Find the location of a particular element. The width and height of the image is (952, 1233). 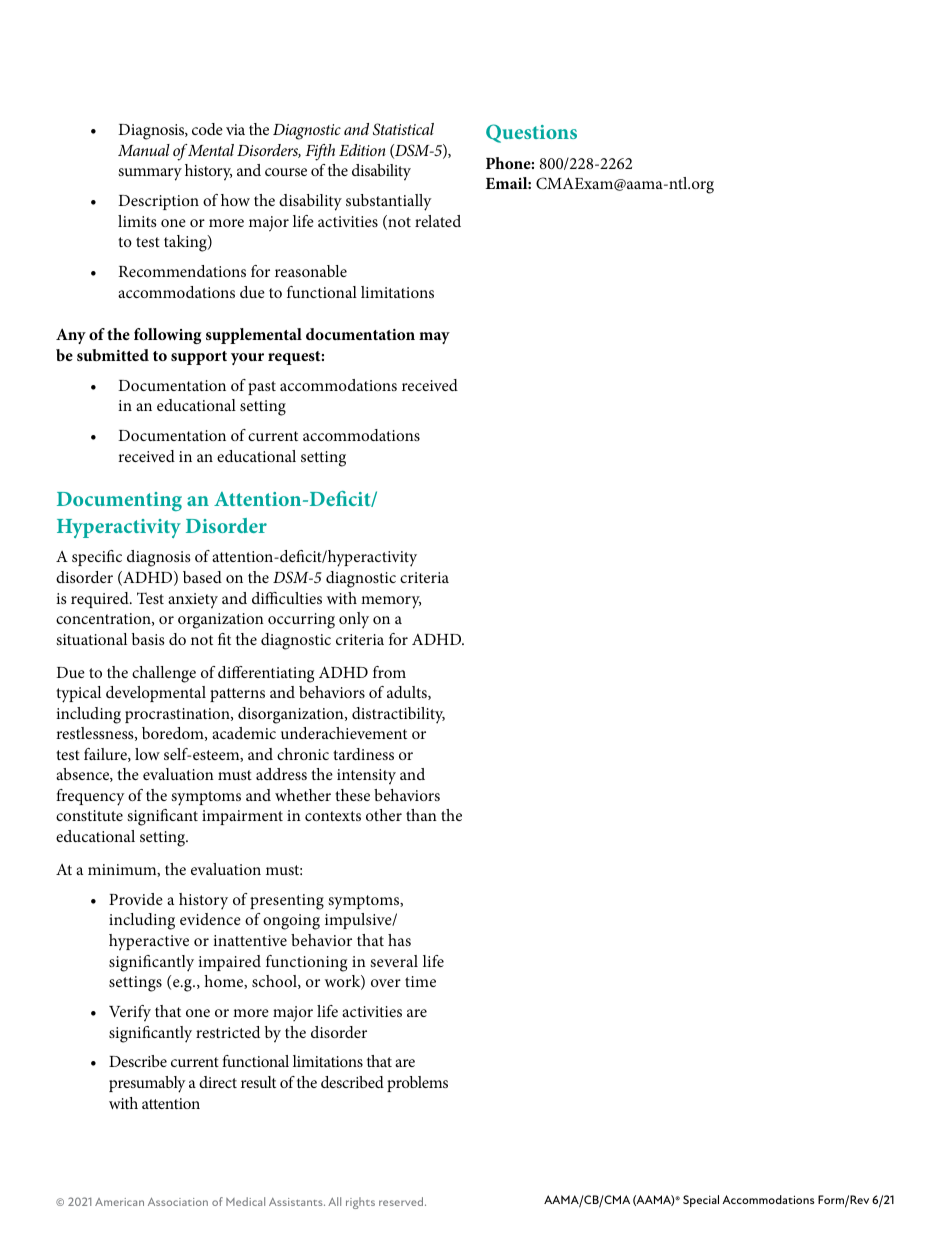

submitted is located at coordinates (113, 355).
